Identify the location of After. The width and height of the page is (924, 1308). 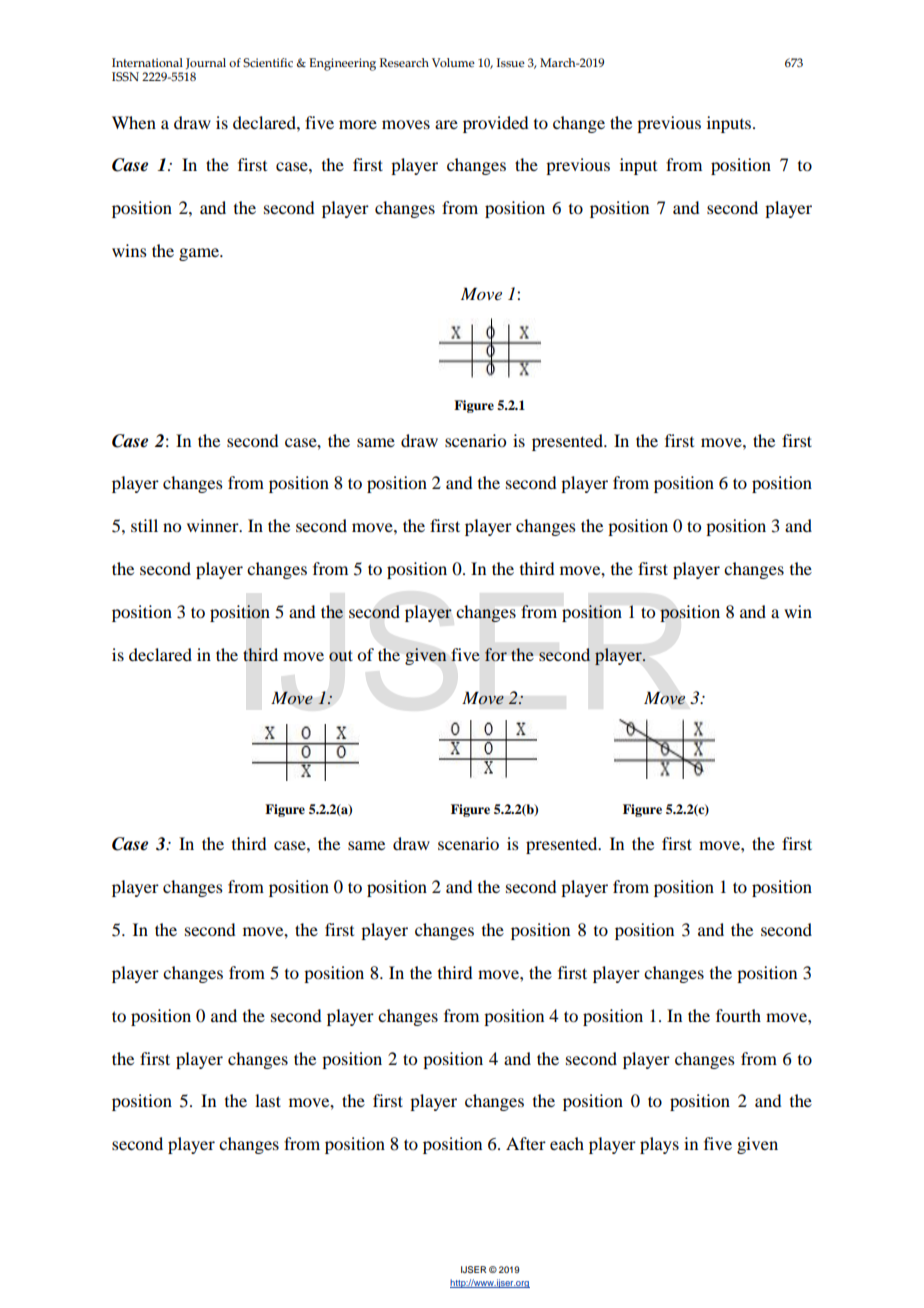
(526, 1143).
